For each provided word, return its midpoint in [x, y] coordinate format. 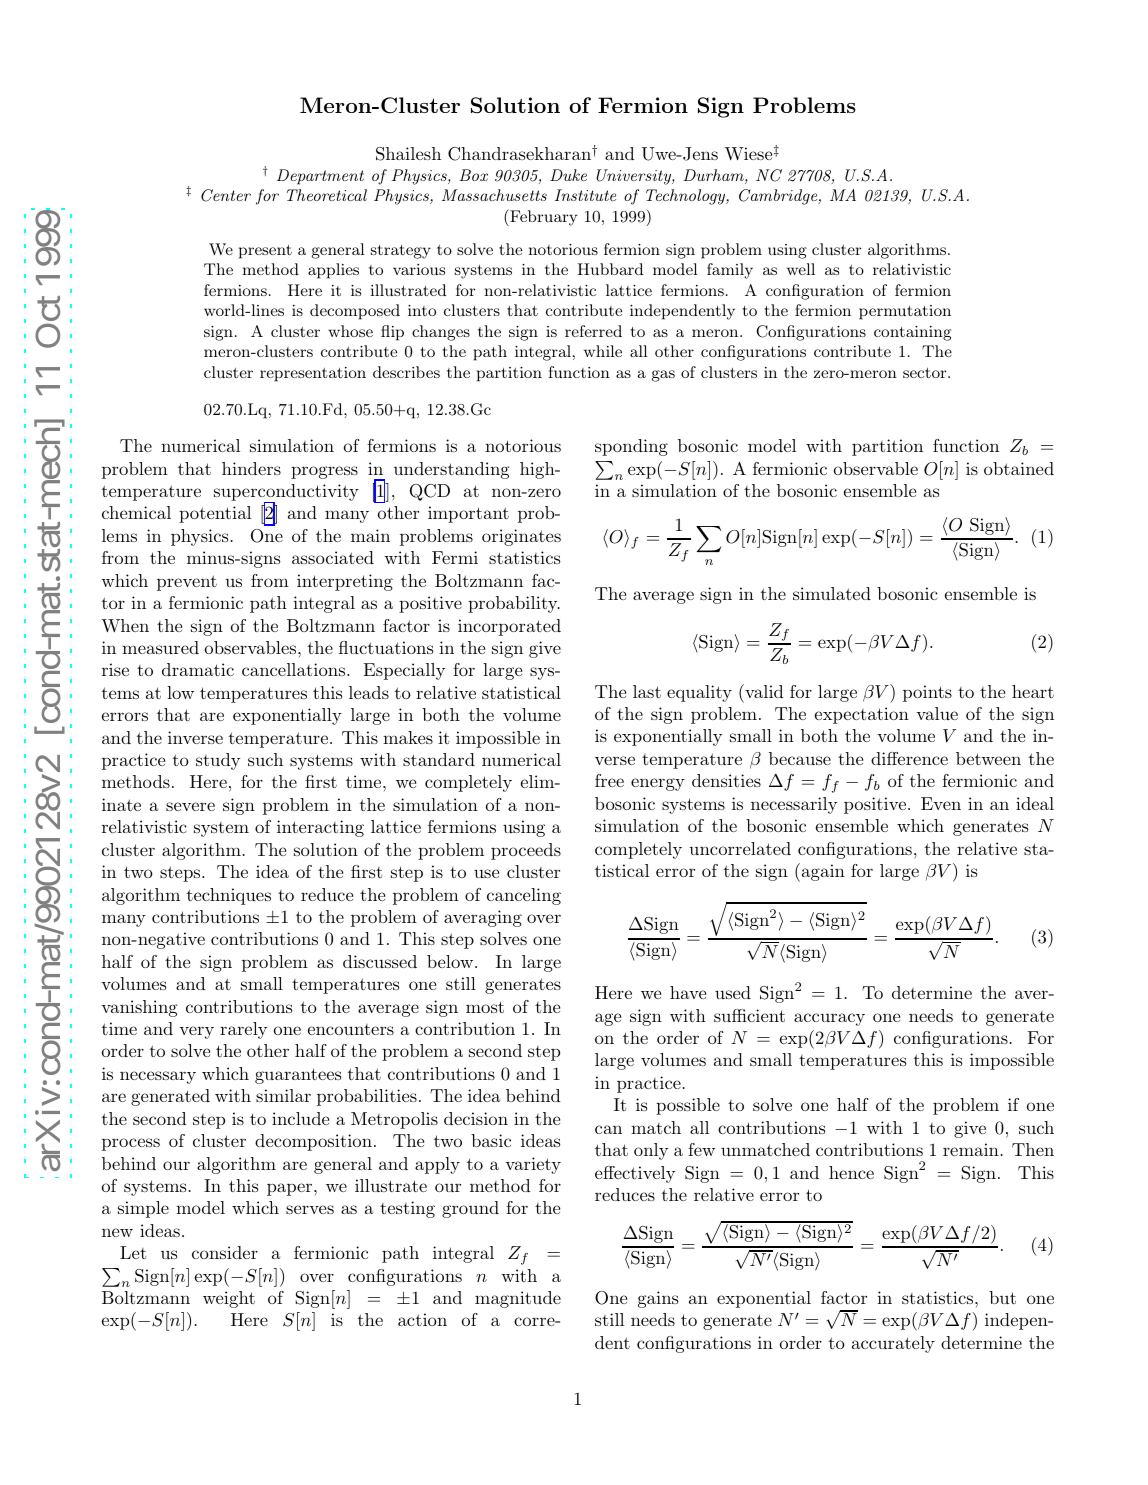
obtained [1019, 468]
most [485, 1007]
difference [909, 758]
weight [229, 1299]
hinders [251, 468]
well [801, 269]
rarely [243, 1030]
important [468, 514]
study [218, 761]
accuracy [829, 1019]
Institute [585, 195]
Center [226, 195]
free [609, 780]
